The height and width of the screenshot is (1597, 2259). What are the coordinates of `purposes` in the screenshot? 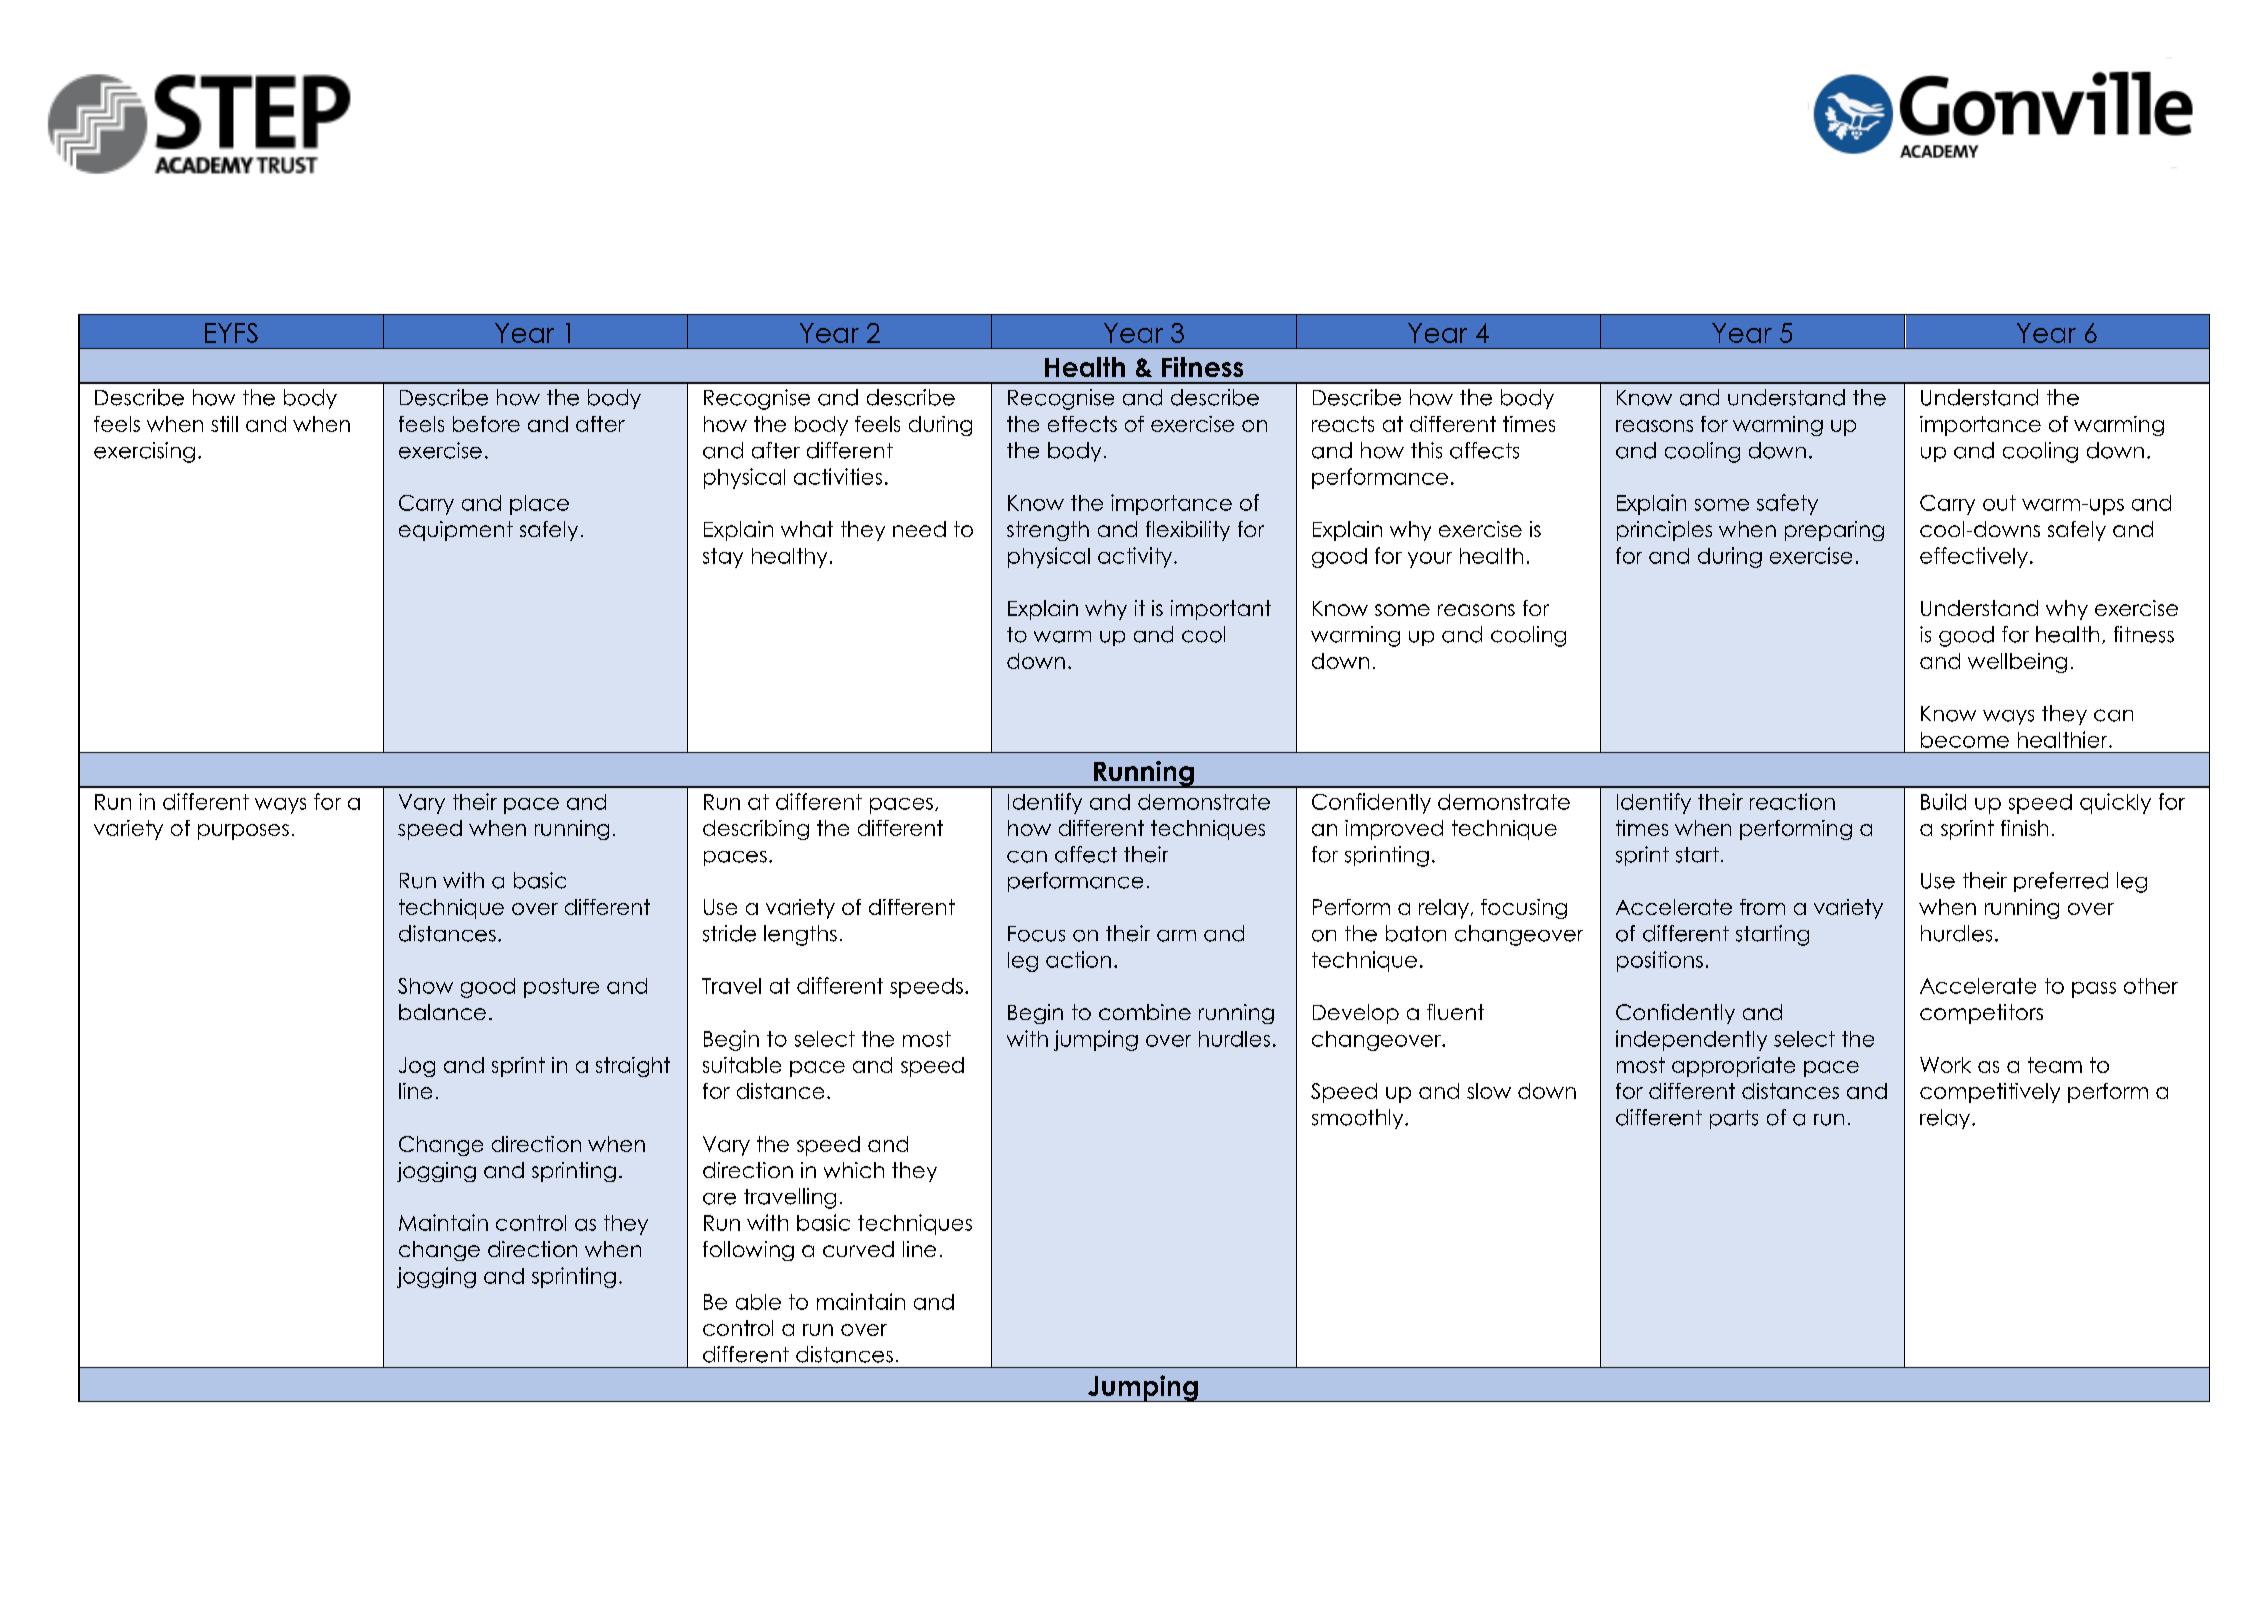 It's located at (243, 832).
